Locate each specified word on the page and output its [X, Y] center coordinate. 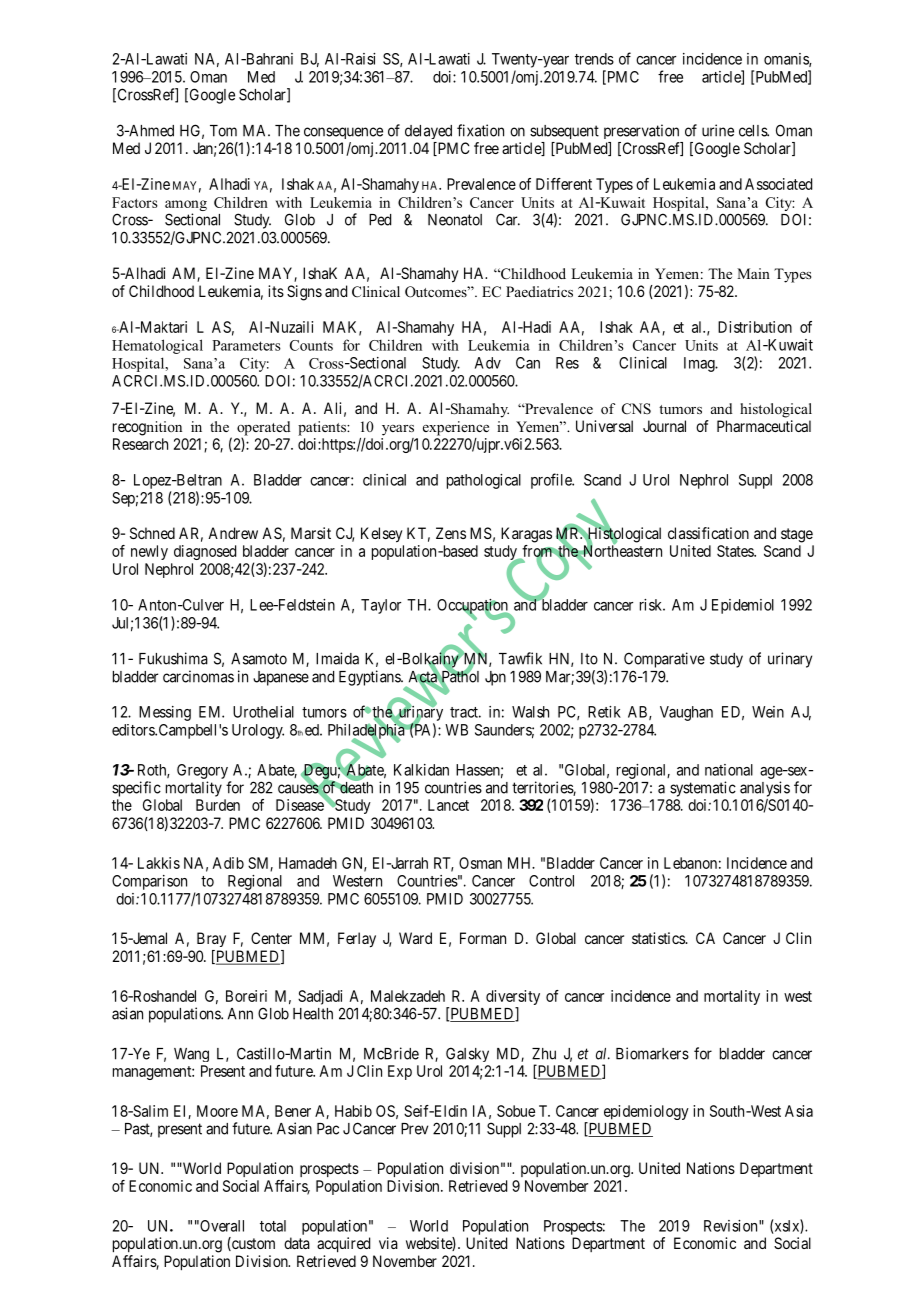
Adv [488, 363]
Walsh [530, 712]
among [186, 207]
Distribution [755, 327]
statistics [659, 938]
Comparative [664, 660]
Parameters [246, 345]
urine [718, 130]
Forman [483, 938]
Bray [211, 939]
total [273, 1226]
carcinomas [198, 676]
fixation [480, 130]
